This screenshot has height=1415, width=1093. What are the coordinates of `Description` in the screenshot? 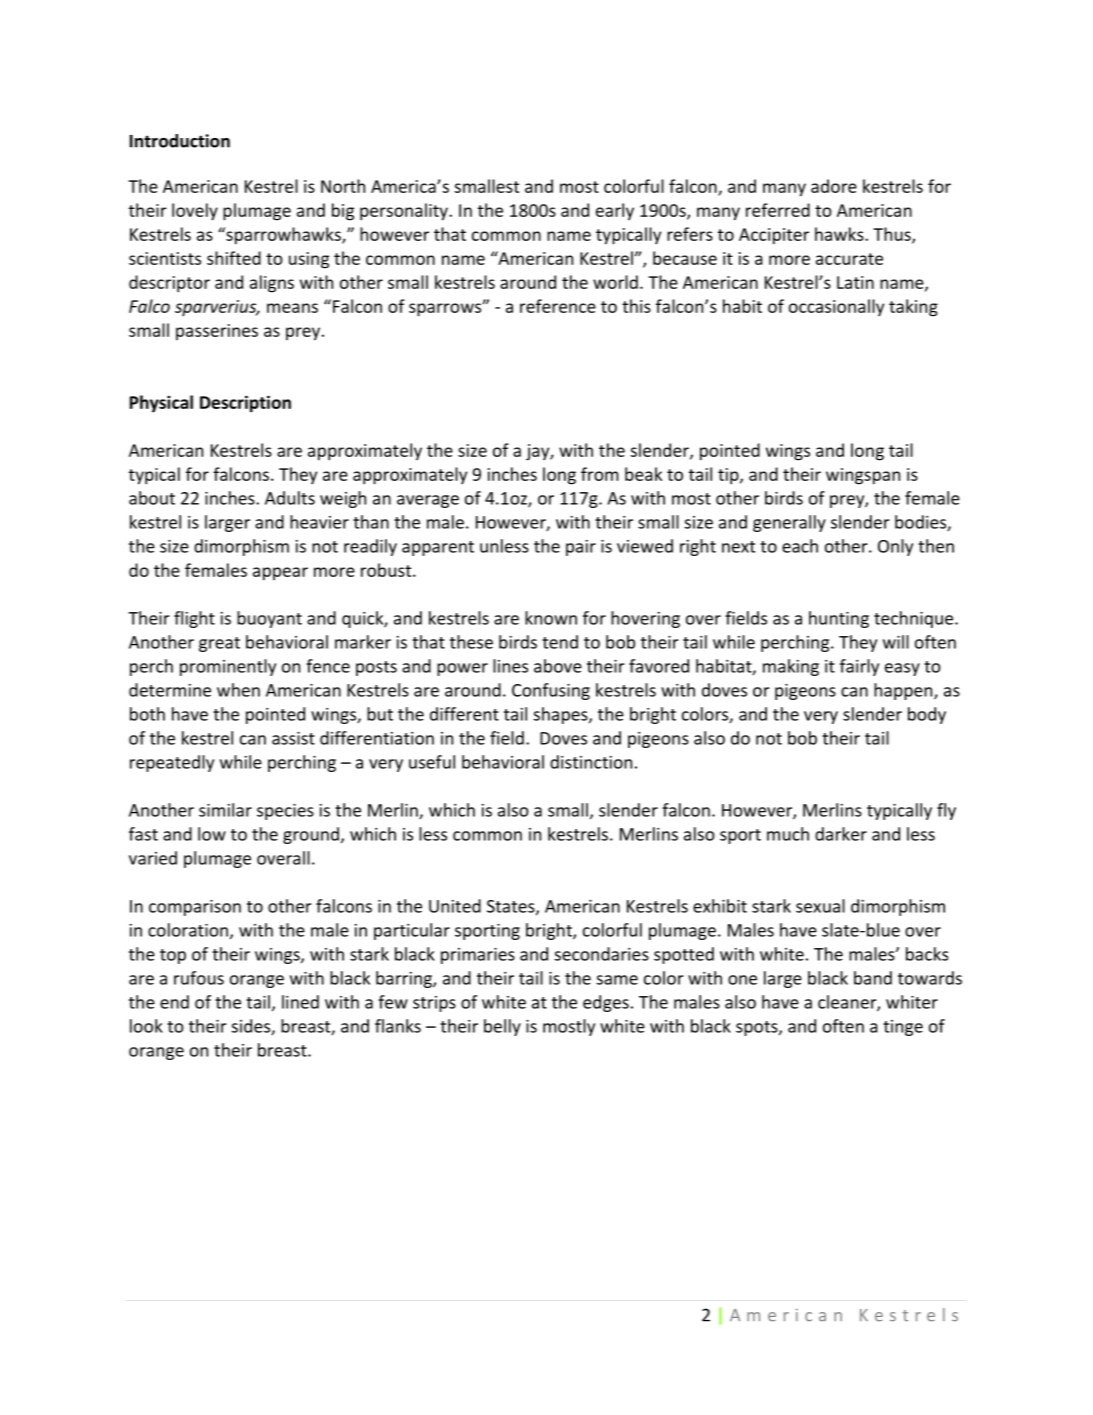 It's located at (245, 404).
